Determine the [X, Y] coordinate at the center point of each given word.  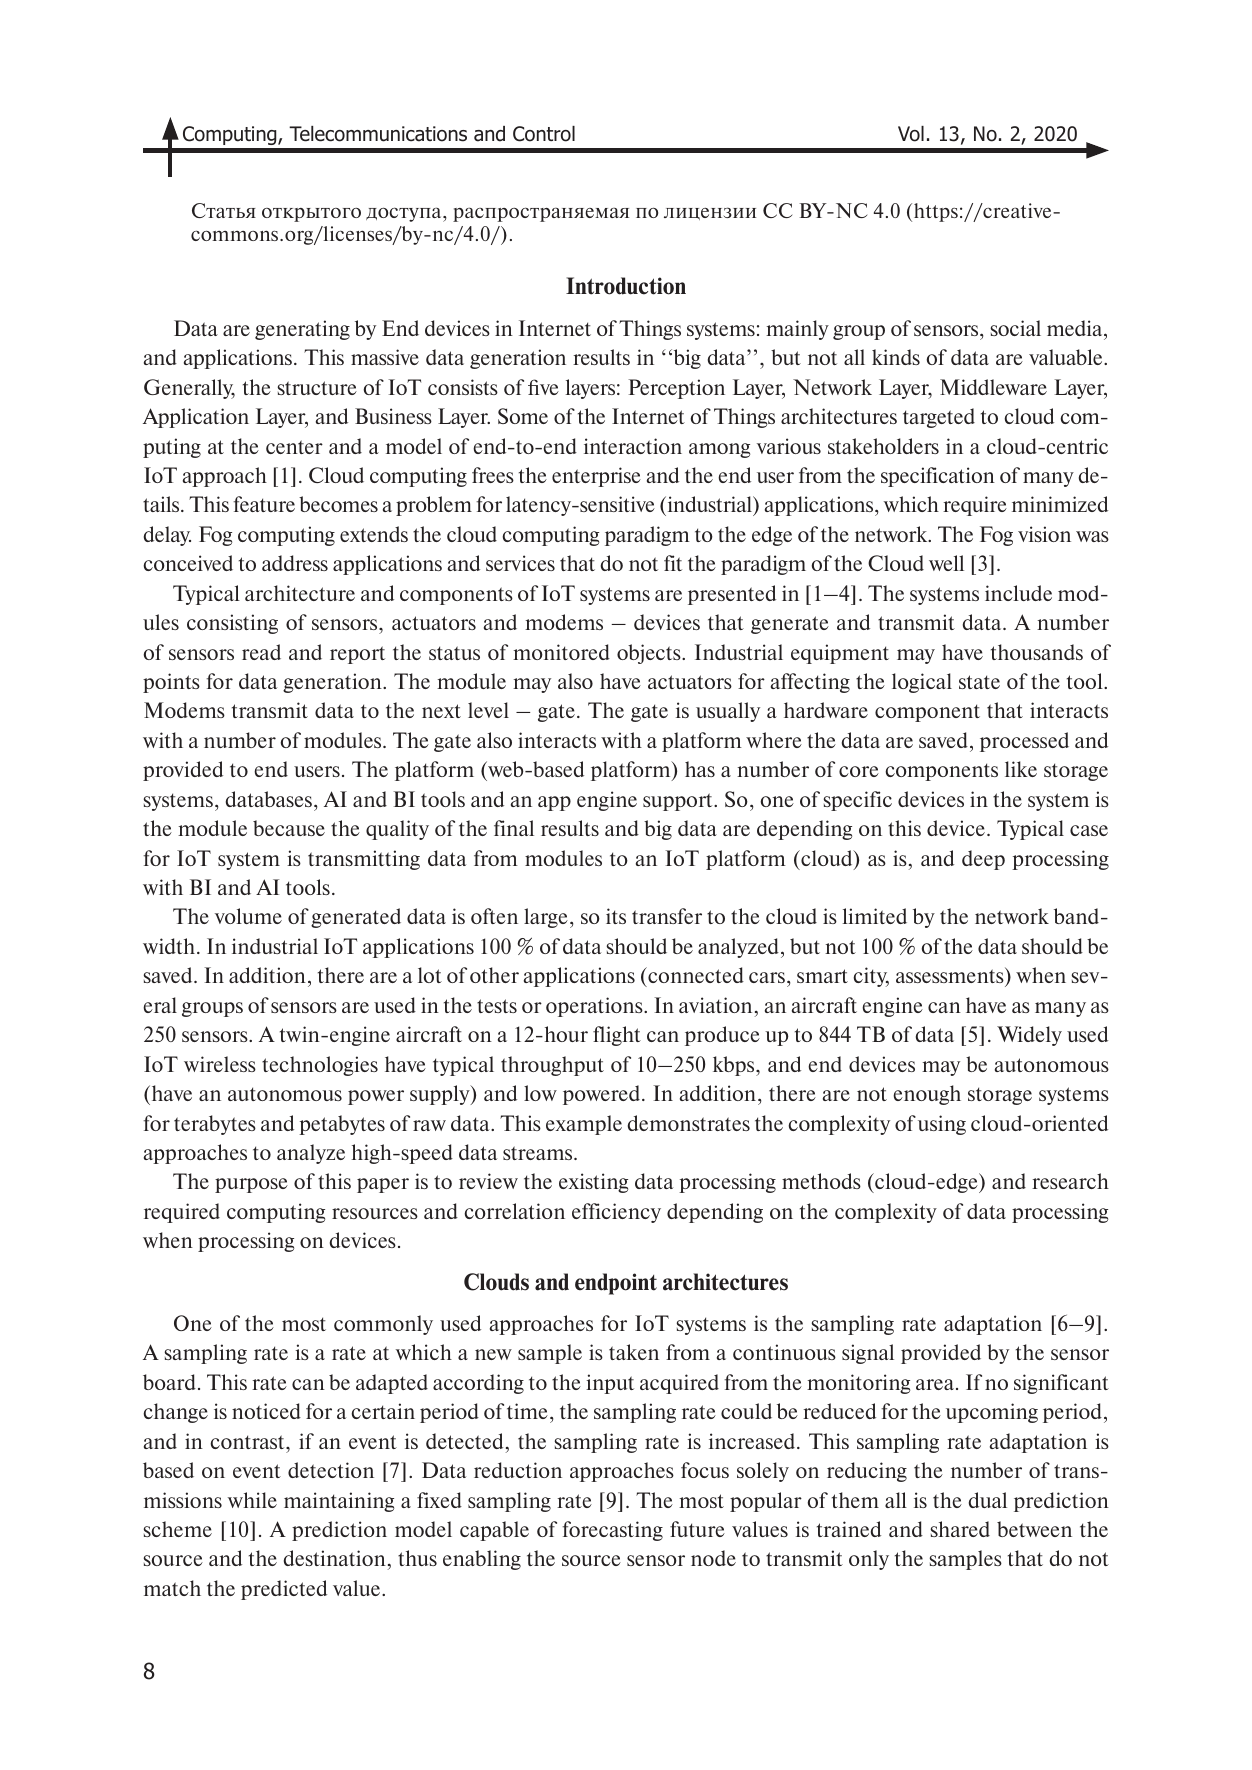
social [1016, 328]
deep [983, 860]
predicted [284, 1590]
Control [544, 134]
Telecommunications [378, 134]
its [616, 916]
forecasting [612, 1531]
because [289, 828]
